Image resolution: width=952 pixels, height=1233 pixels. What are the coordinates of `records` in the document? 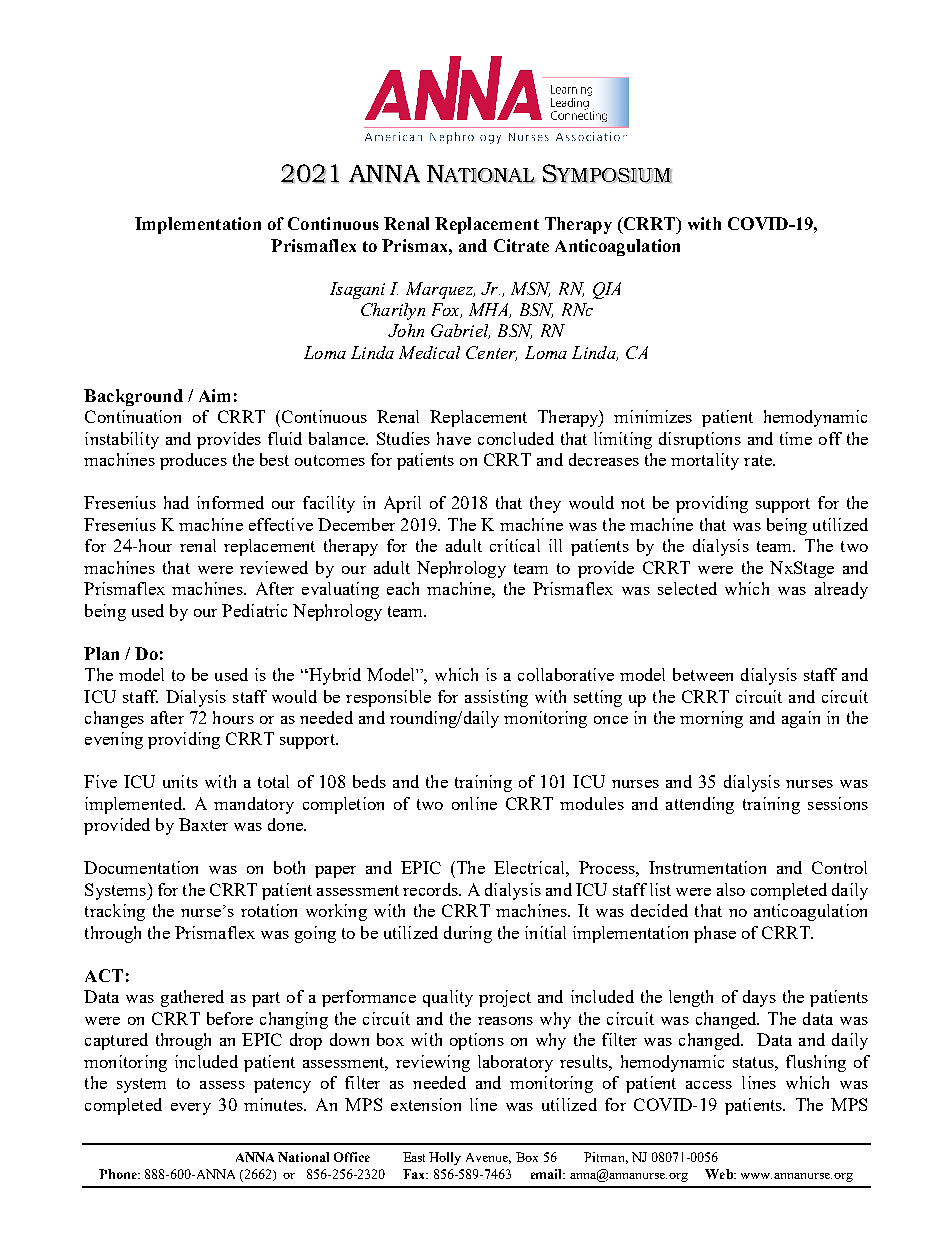 It's located at (431, 889).
